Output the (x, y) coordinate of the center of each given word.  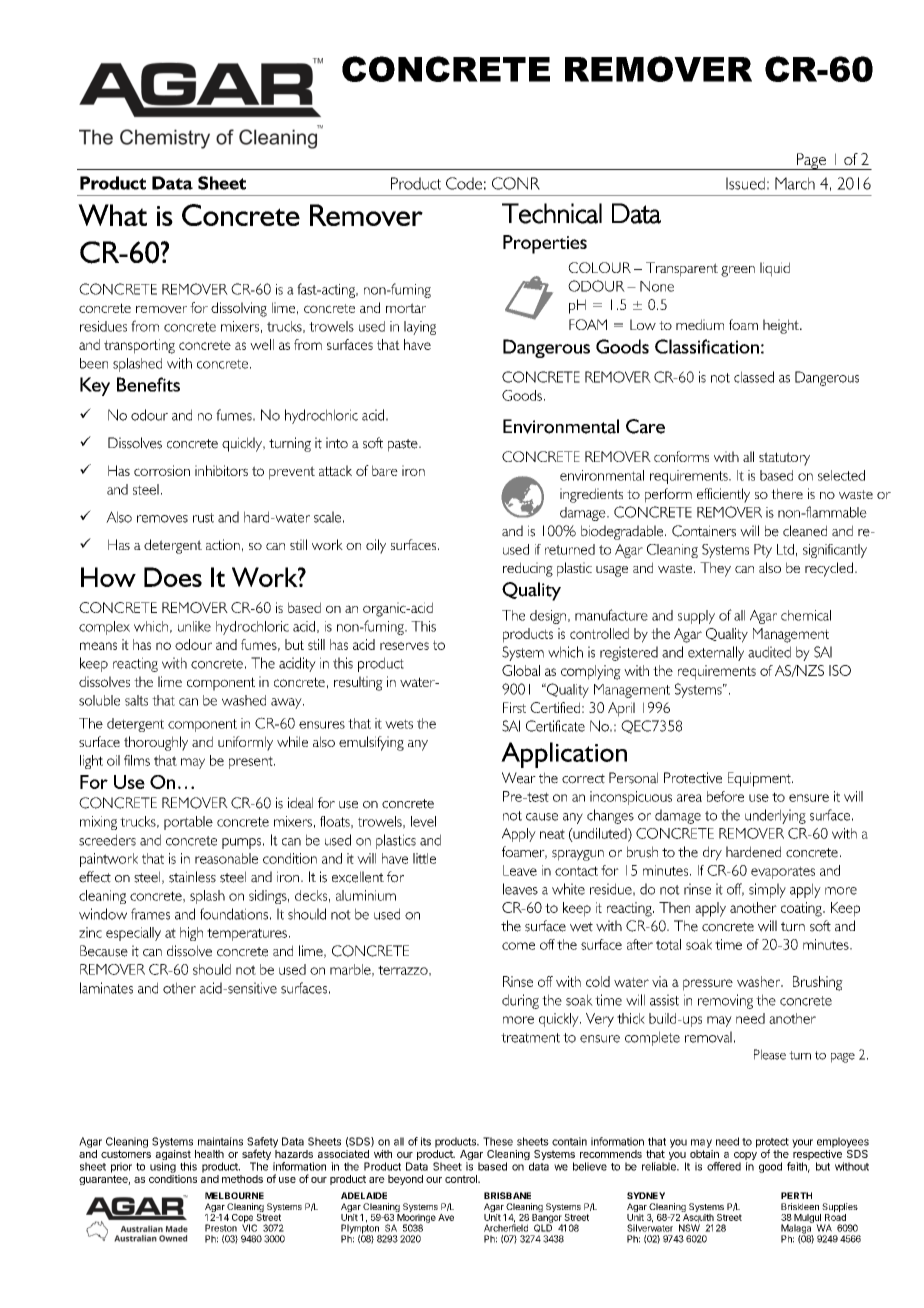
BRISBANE (507, 1195)
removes (162, 519)
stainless (192, 877)
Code (464, 183)
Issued (745, 183)
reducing (528, 569)
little (424, 858)
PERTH (796, 1195)
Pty (763, 551)
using (163, 1167)
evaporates (783, 872)
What (112, 215)
